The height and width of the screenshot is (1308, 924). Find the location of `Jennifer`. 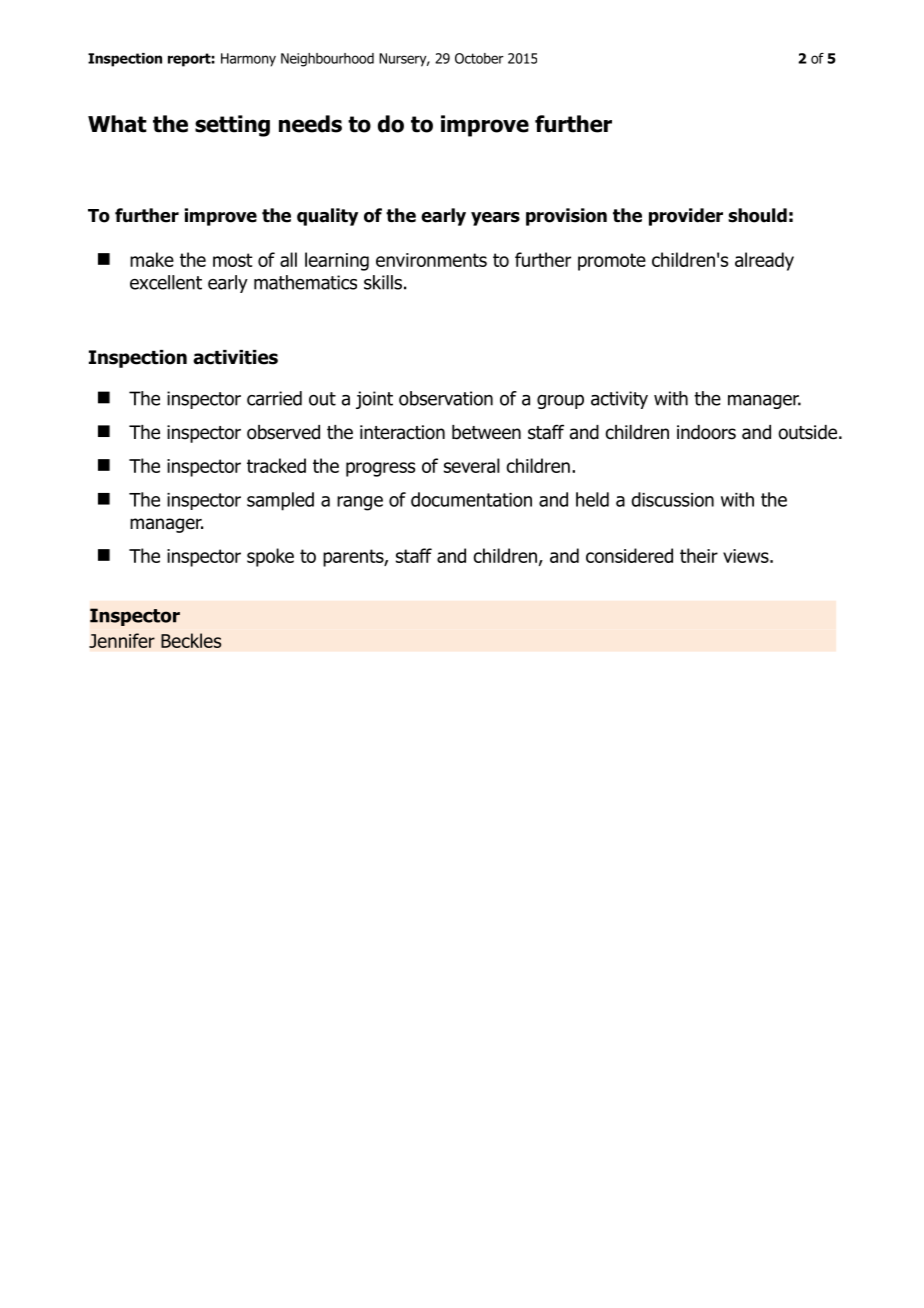

Jennifer is located at coordinates (122, 640).
